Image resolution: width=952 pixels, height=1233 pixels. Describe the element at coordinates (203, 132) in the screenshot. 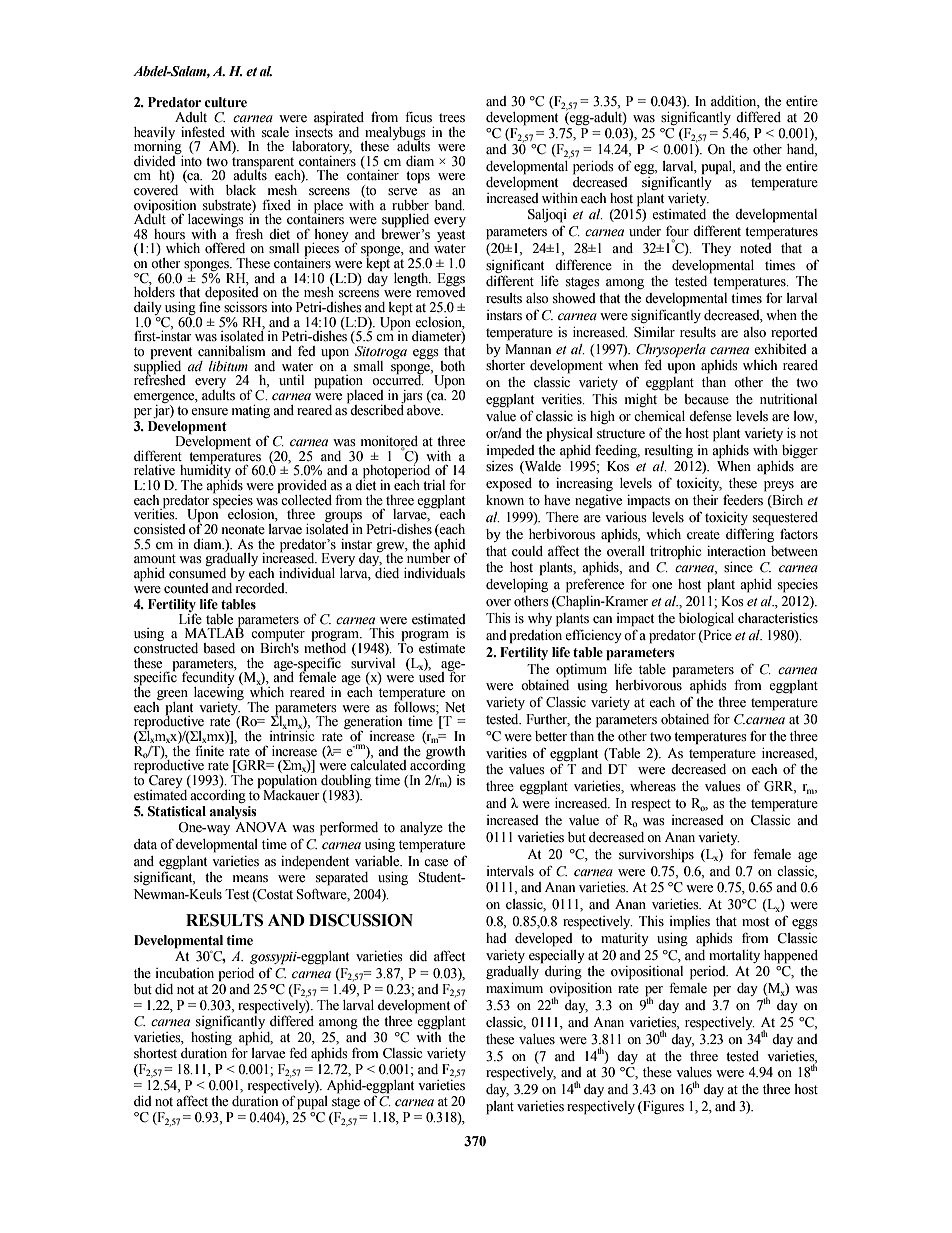

I see `infested` at that location.
